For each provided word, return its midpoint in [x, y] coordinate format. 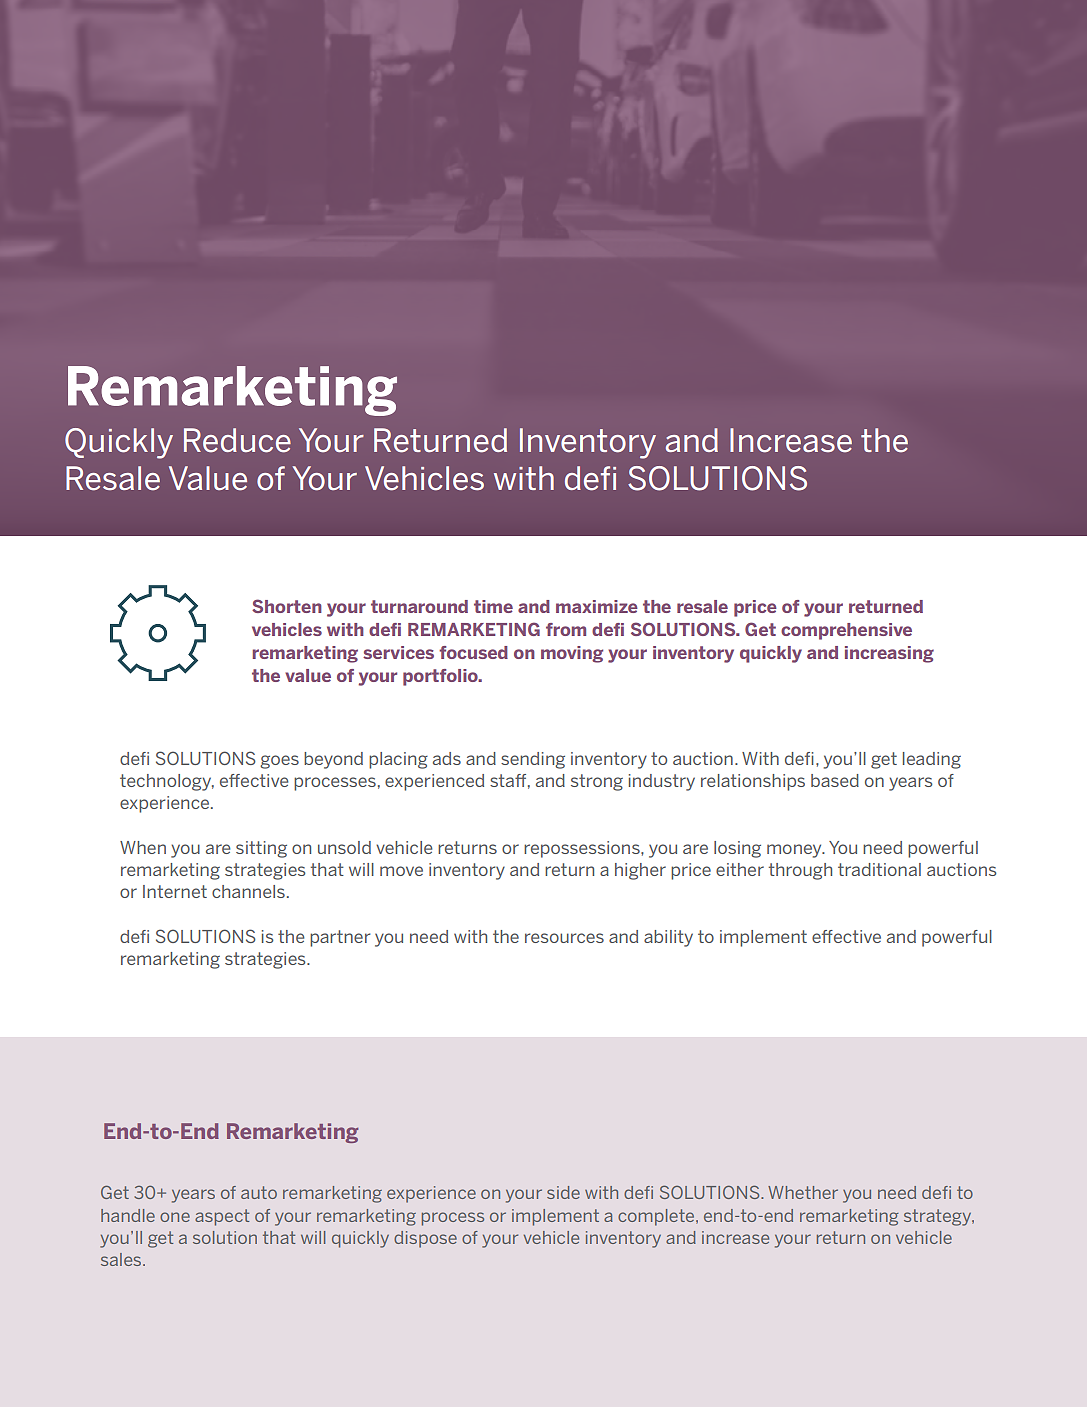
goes [279, 762]
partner [340, 938]
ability [668, 938]
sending [533, 760]
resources [564, 938]
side [563, 1192]
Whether [803, 1192]
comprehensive [846, 631]
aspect [222, 1217]
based [835, 780]
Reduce [237, 440]
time [493, 606]
